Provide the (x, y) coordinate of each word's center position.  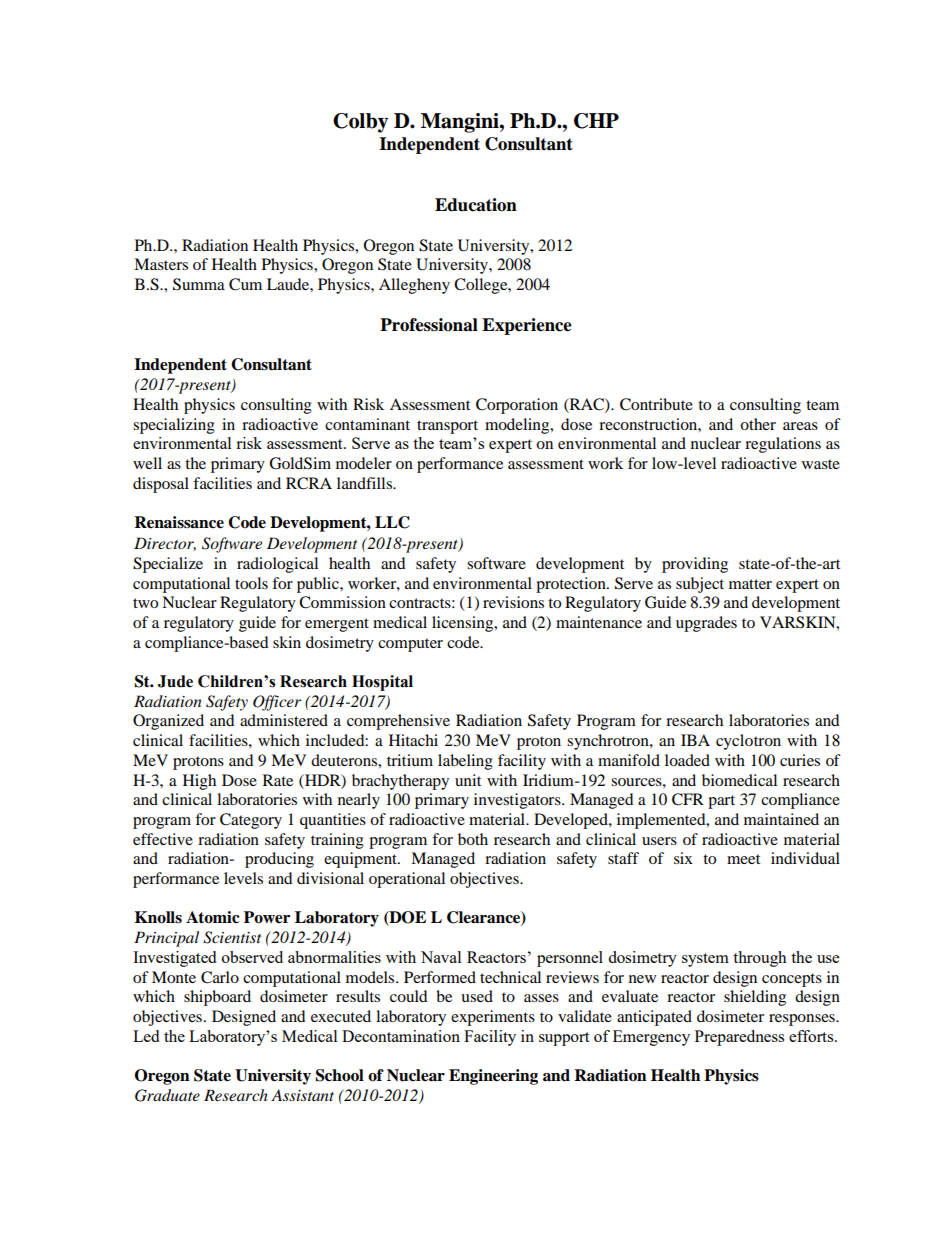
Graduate (167, 1095)
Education (476, 205)
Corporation (517, 406)
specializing (174, 426)
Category (251, 821)
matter (750, 584)
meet (743, 859)
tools (251, 583)
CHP (596, 121)
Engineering (493, 1077)
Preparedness (739, 1038)
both (473, 839)
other (758, 424)
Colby (360, 123)
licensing (464, 624)
